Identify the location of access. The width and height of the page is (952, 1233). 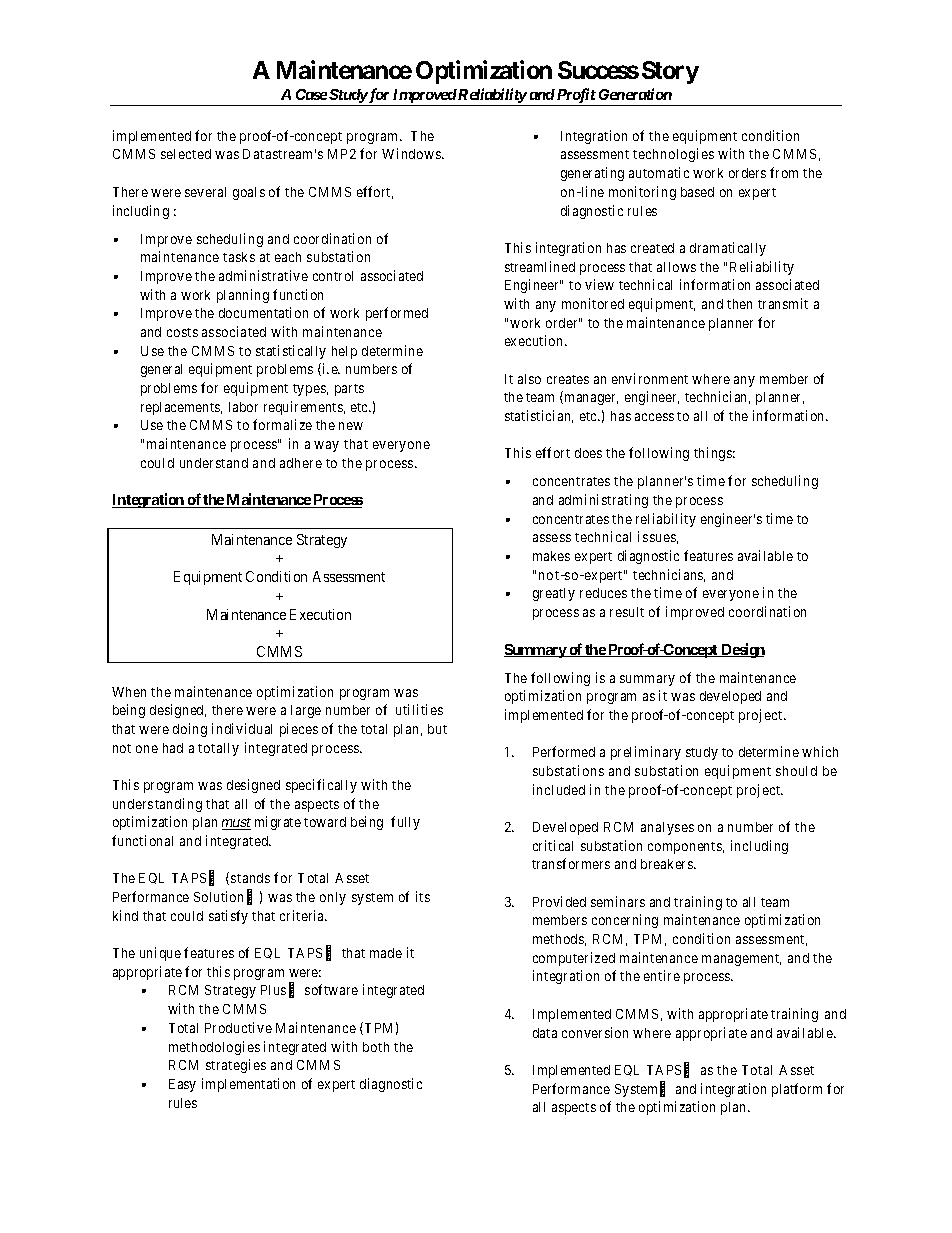
(654, 417).
